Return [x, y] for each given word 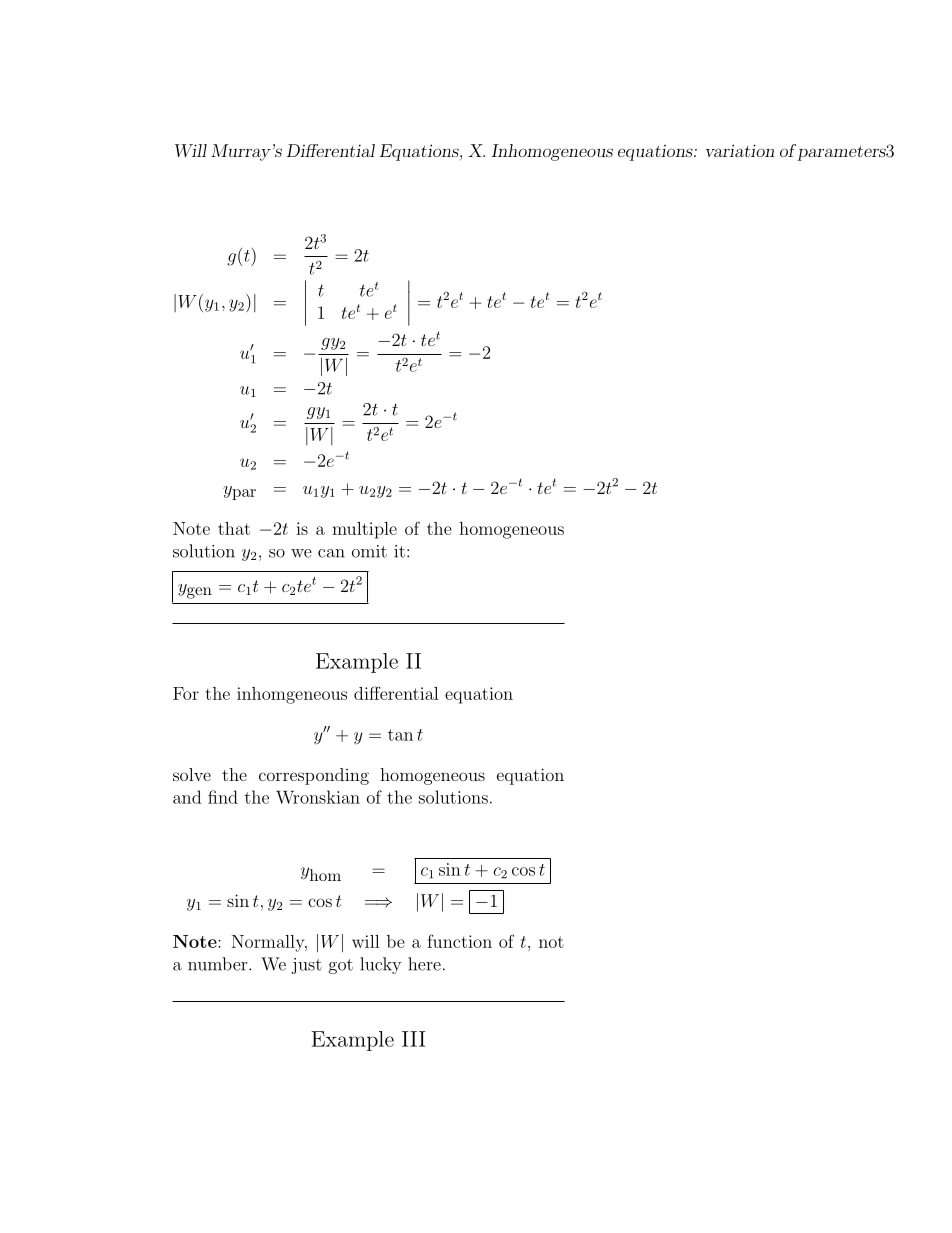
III [414, 1039]
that [234, 528]
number [219, 964]
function [459, 941]
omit [369, 551]
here [424, 964]
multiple [364, 530]
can [331, 553]
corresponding [314, 776]
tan [400, 735]
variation [740, 150]
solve [192, 774]
